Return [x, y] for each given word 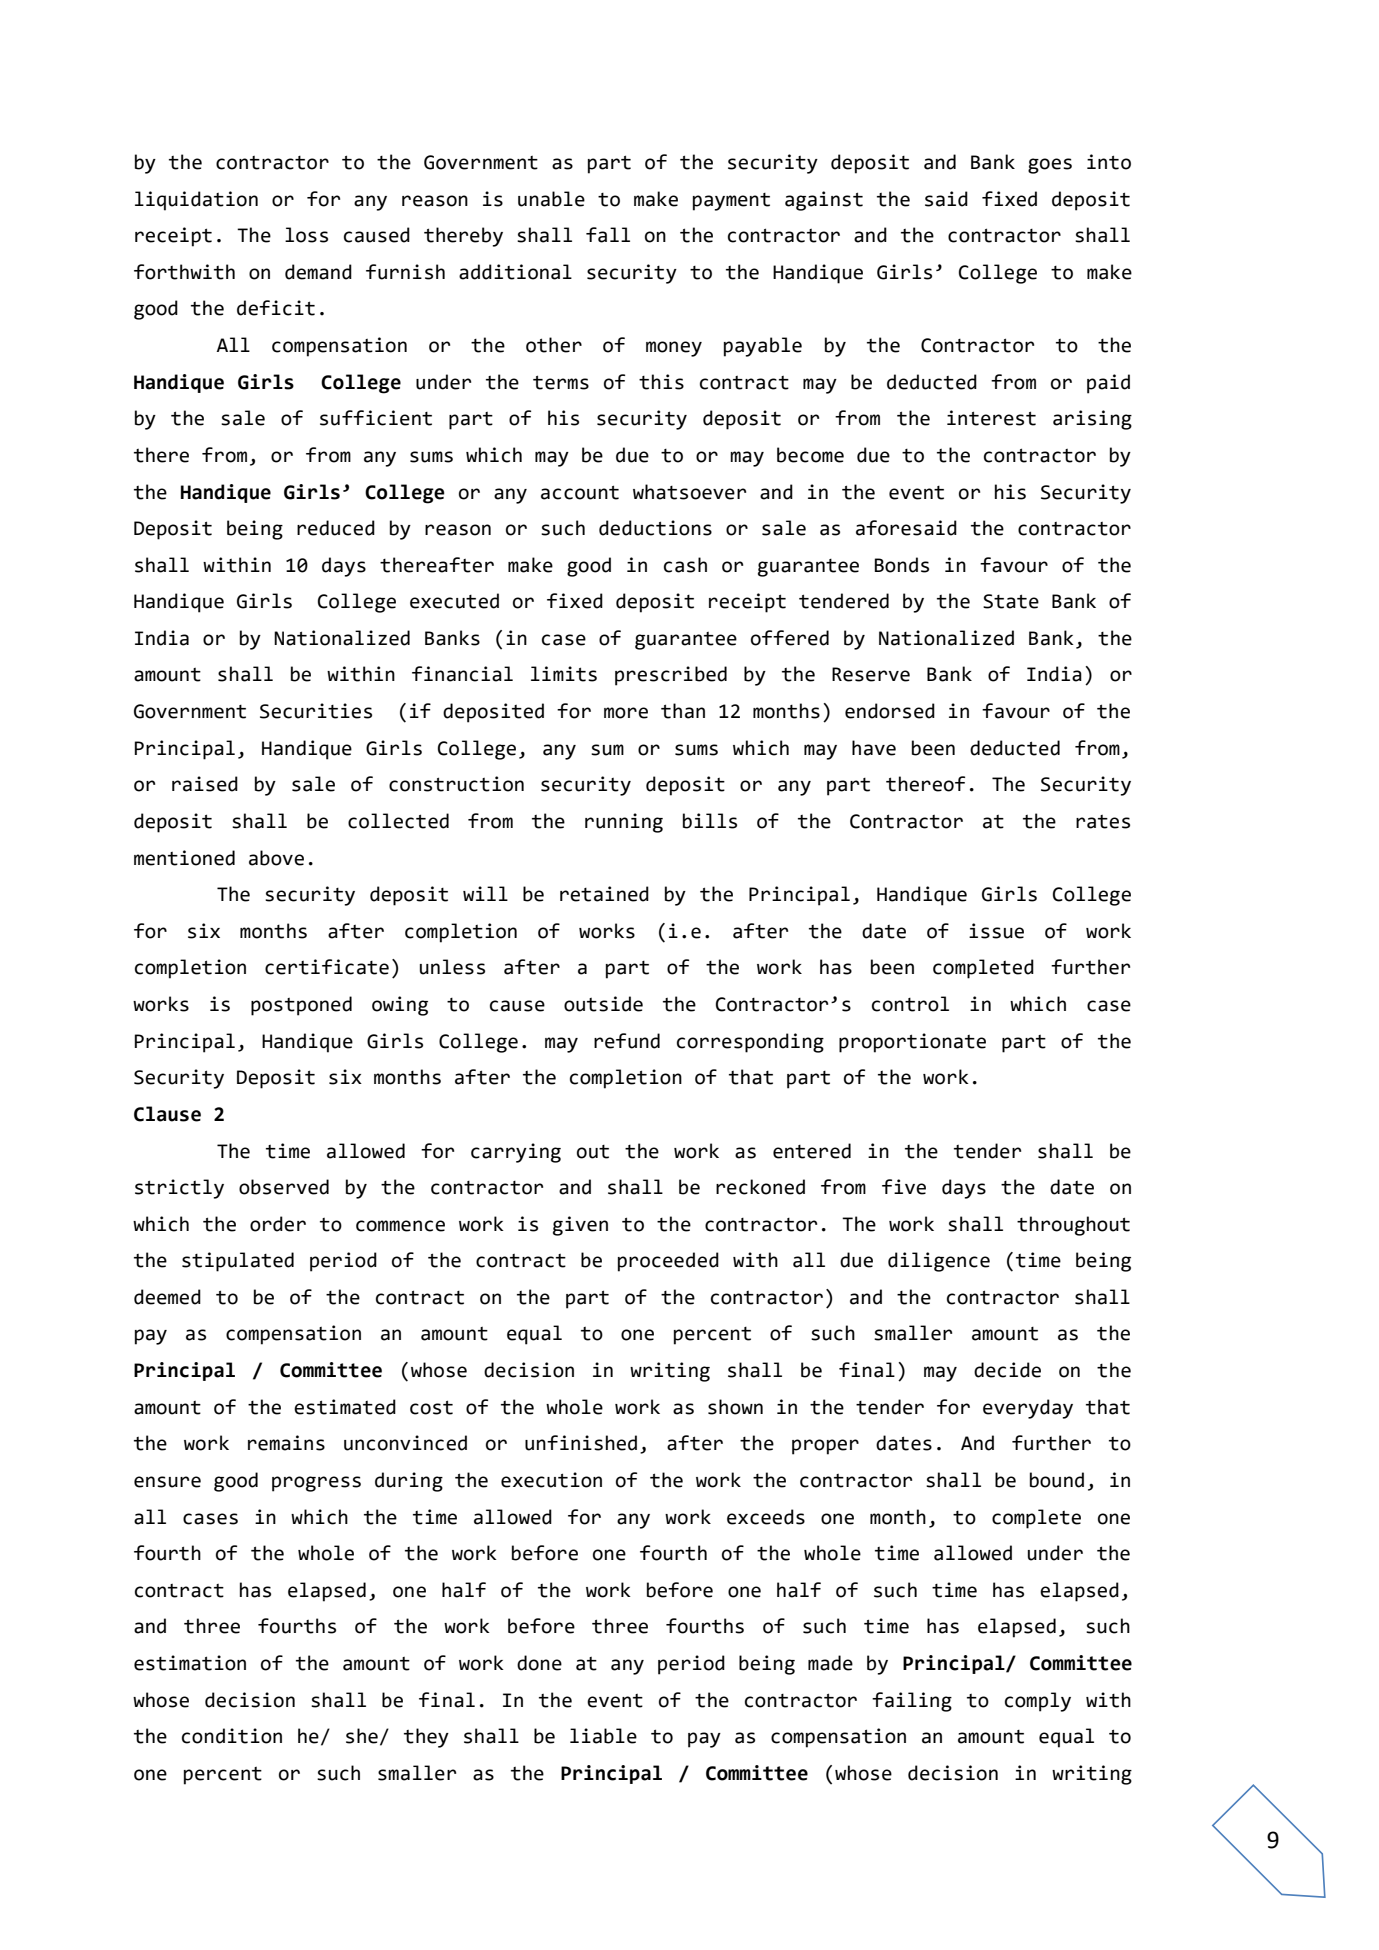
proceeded [668, 1262]
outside [603, 1004]
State [1011, 601]
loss [306, 235]
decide [1007, 1370]
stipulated [238, 1262]
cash [685, 565]
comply [1038, 1702]
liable [603, 1736]
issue [996, 931]
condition [232, 1736]
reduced [336, 528]
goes [1050, 166]
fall [608, 235]
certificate [327, 967]
